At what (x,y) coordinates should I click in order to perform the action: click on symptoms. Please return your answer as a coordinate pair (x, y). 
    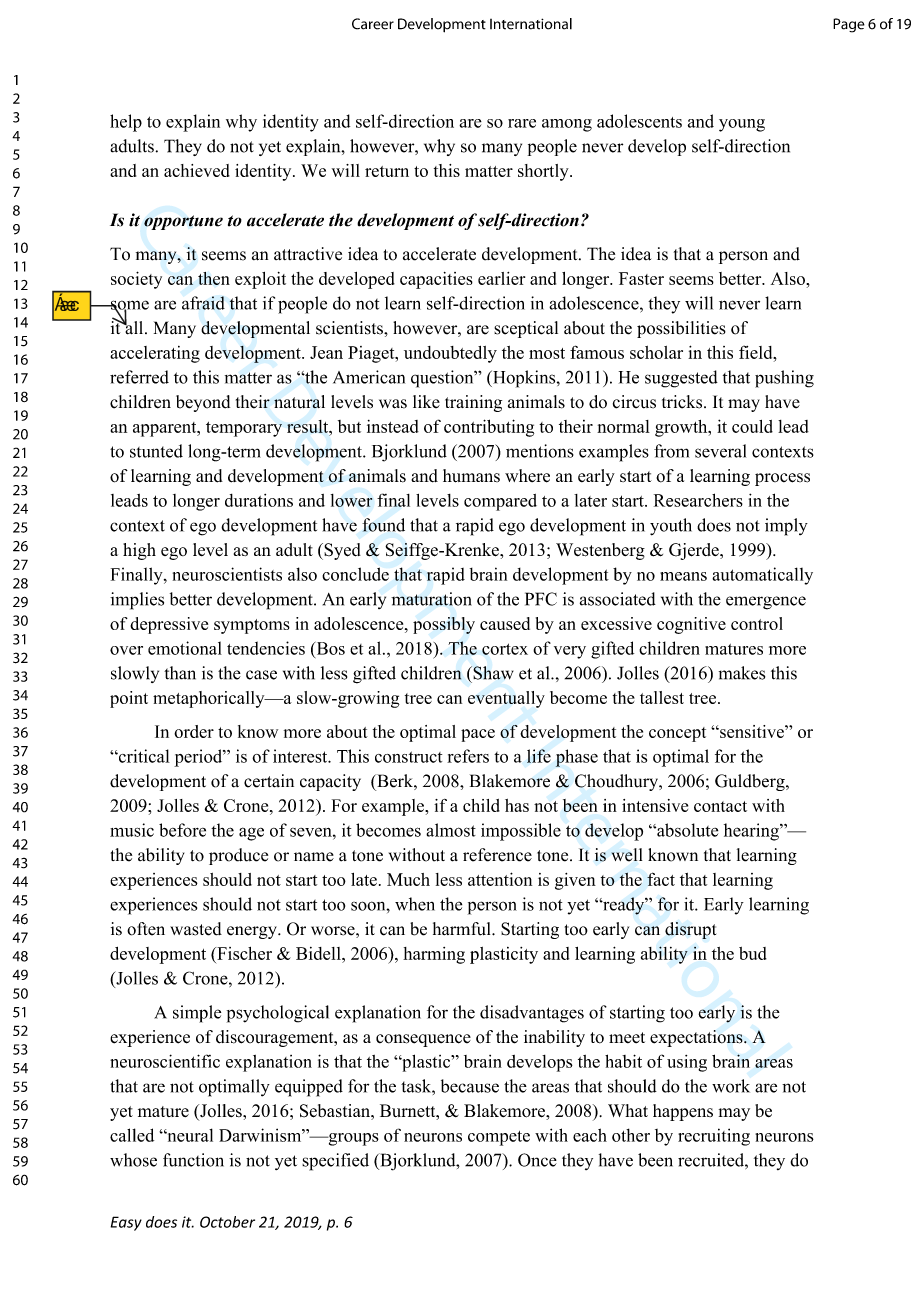
    Looking at the image, I should click on (252, 626).
